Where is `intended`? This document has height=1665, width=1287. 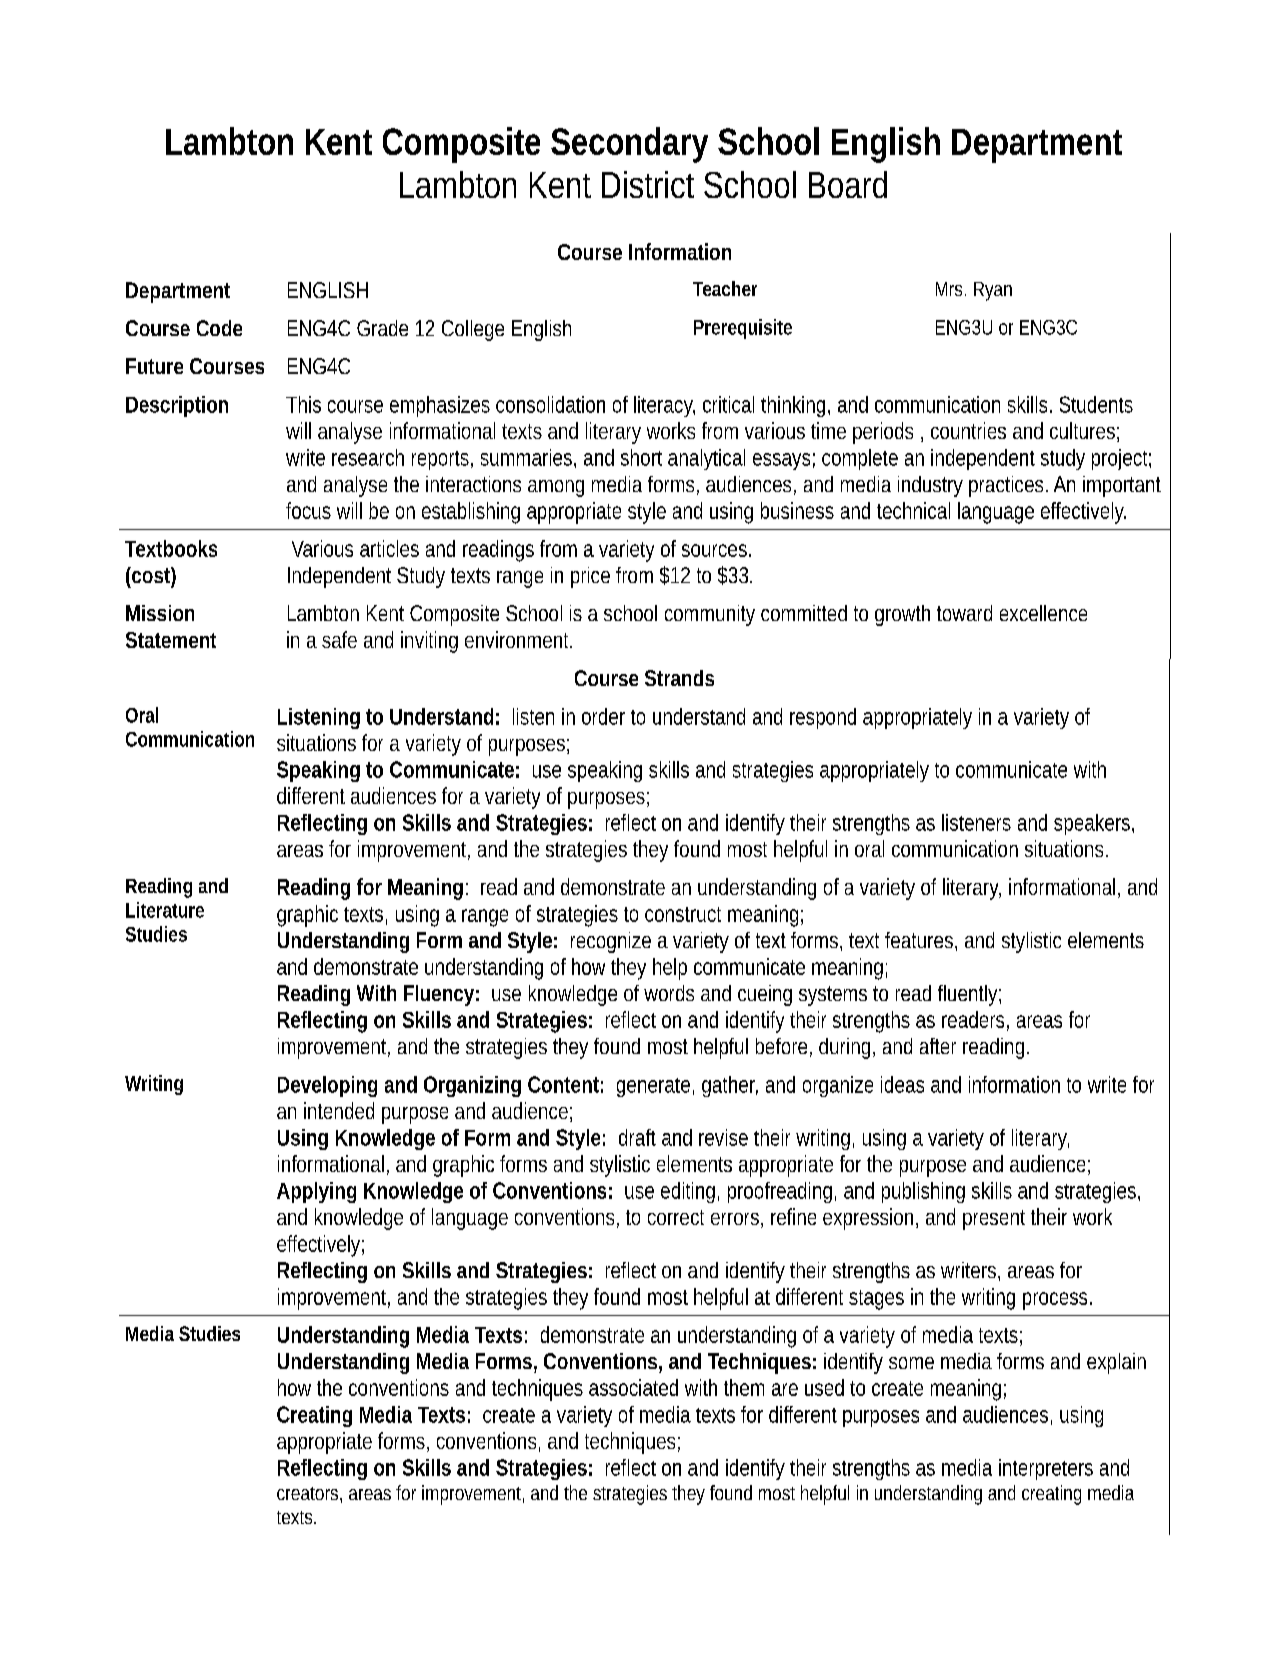
intended is located at coordinates (339, 1110).
